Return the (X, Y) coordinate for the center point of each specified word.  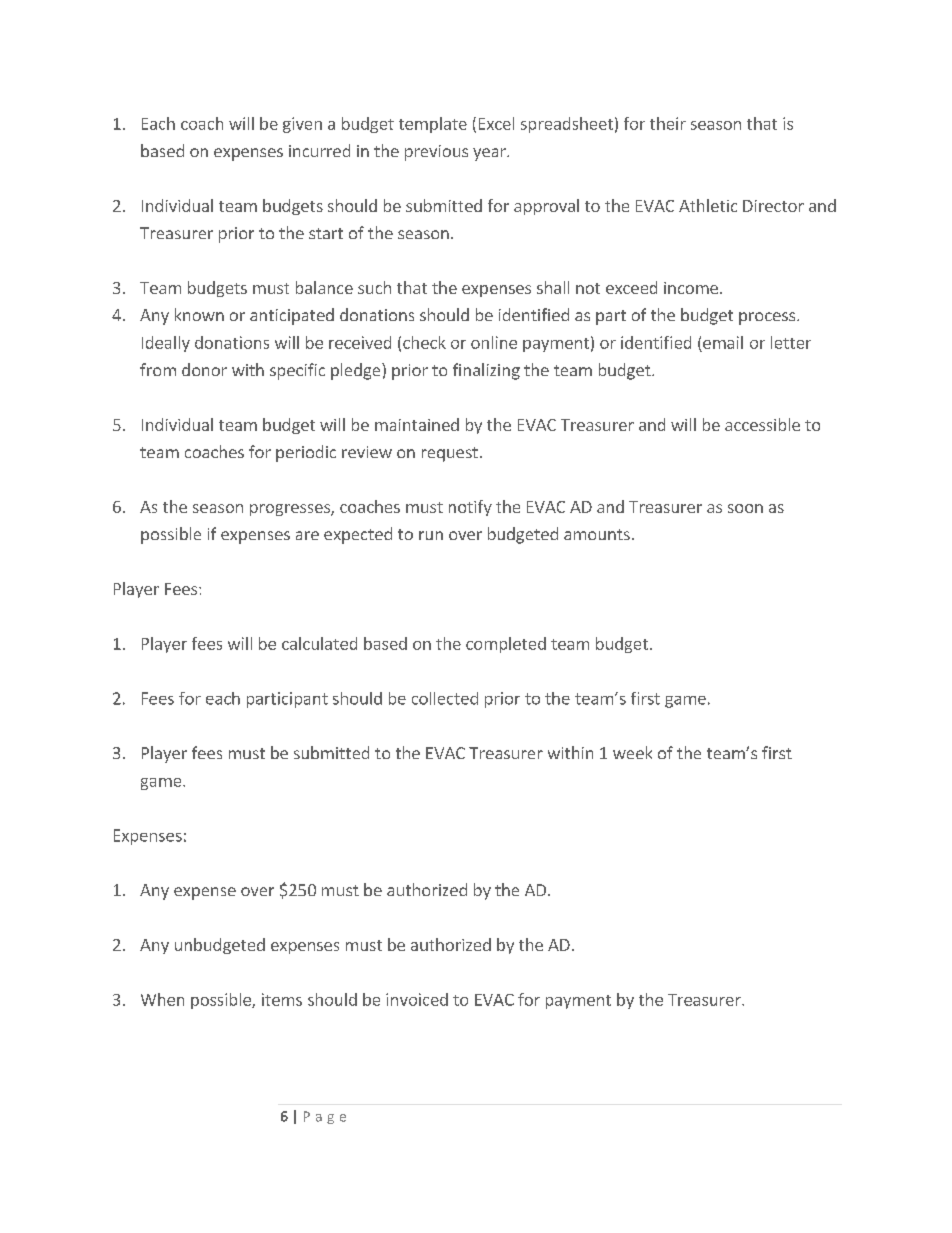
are (307, 535)
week (632, 752)
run (431, 535)
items (282, 999)
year (490, 154)
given (302, 125)
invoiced (417, 999)
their (668, 123)
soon (745, 508)
